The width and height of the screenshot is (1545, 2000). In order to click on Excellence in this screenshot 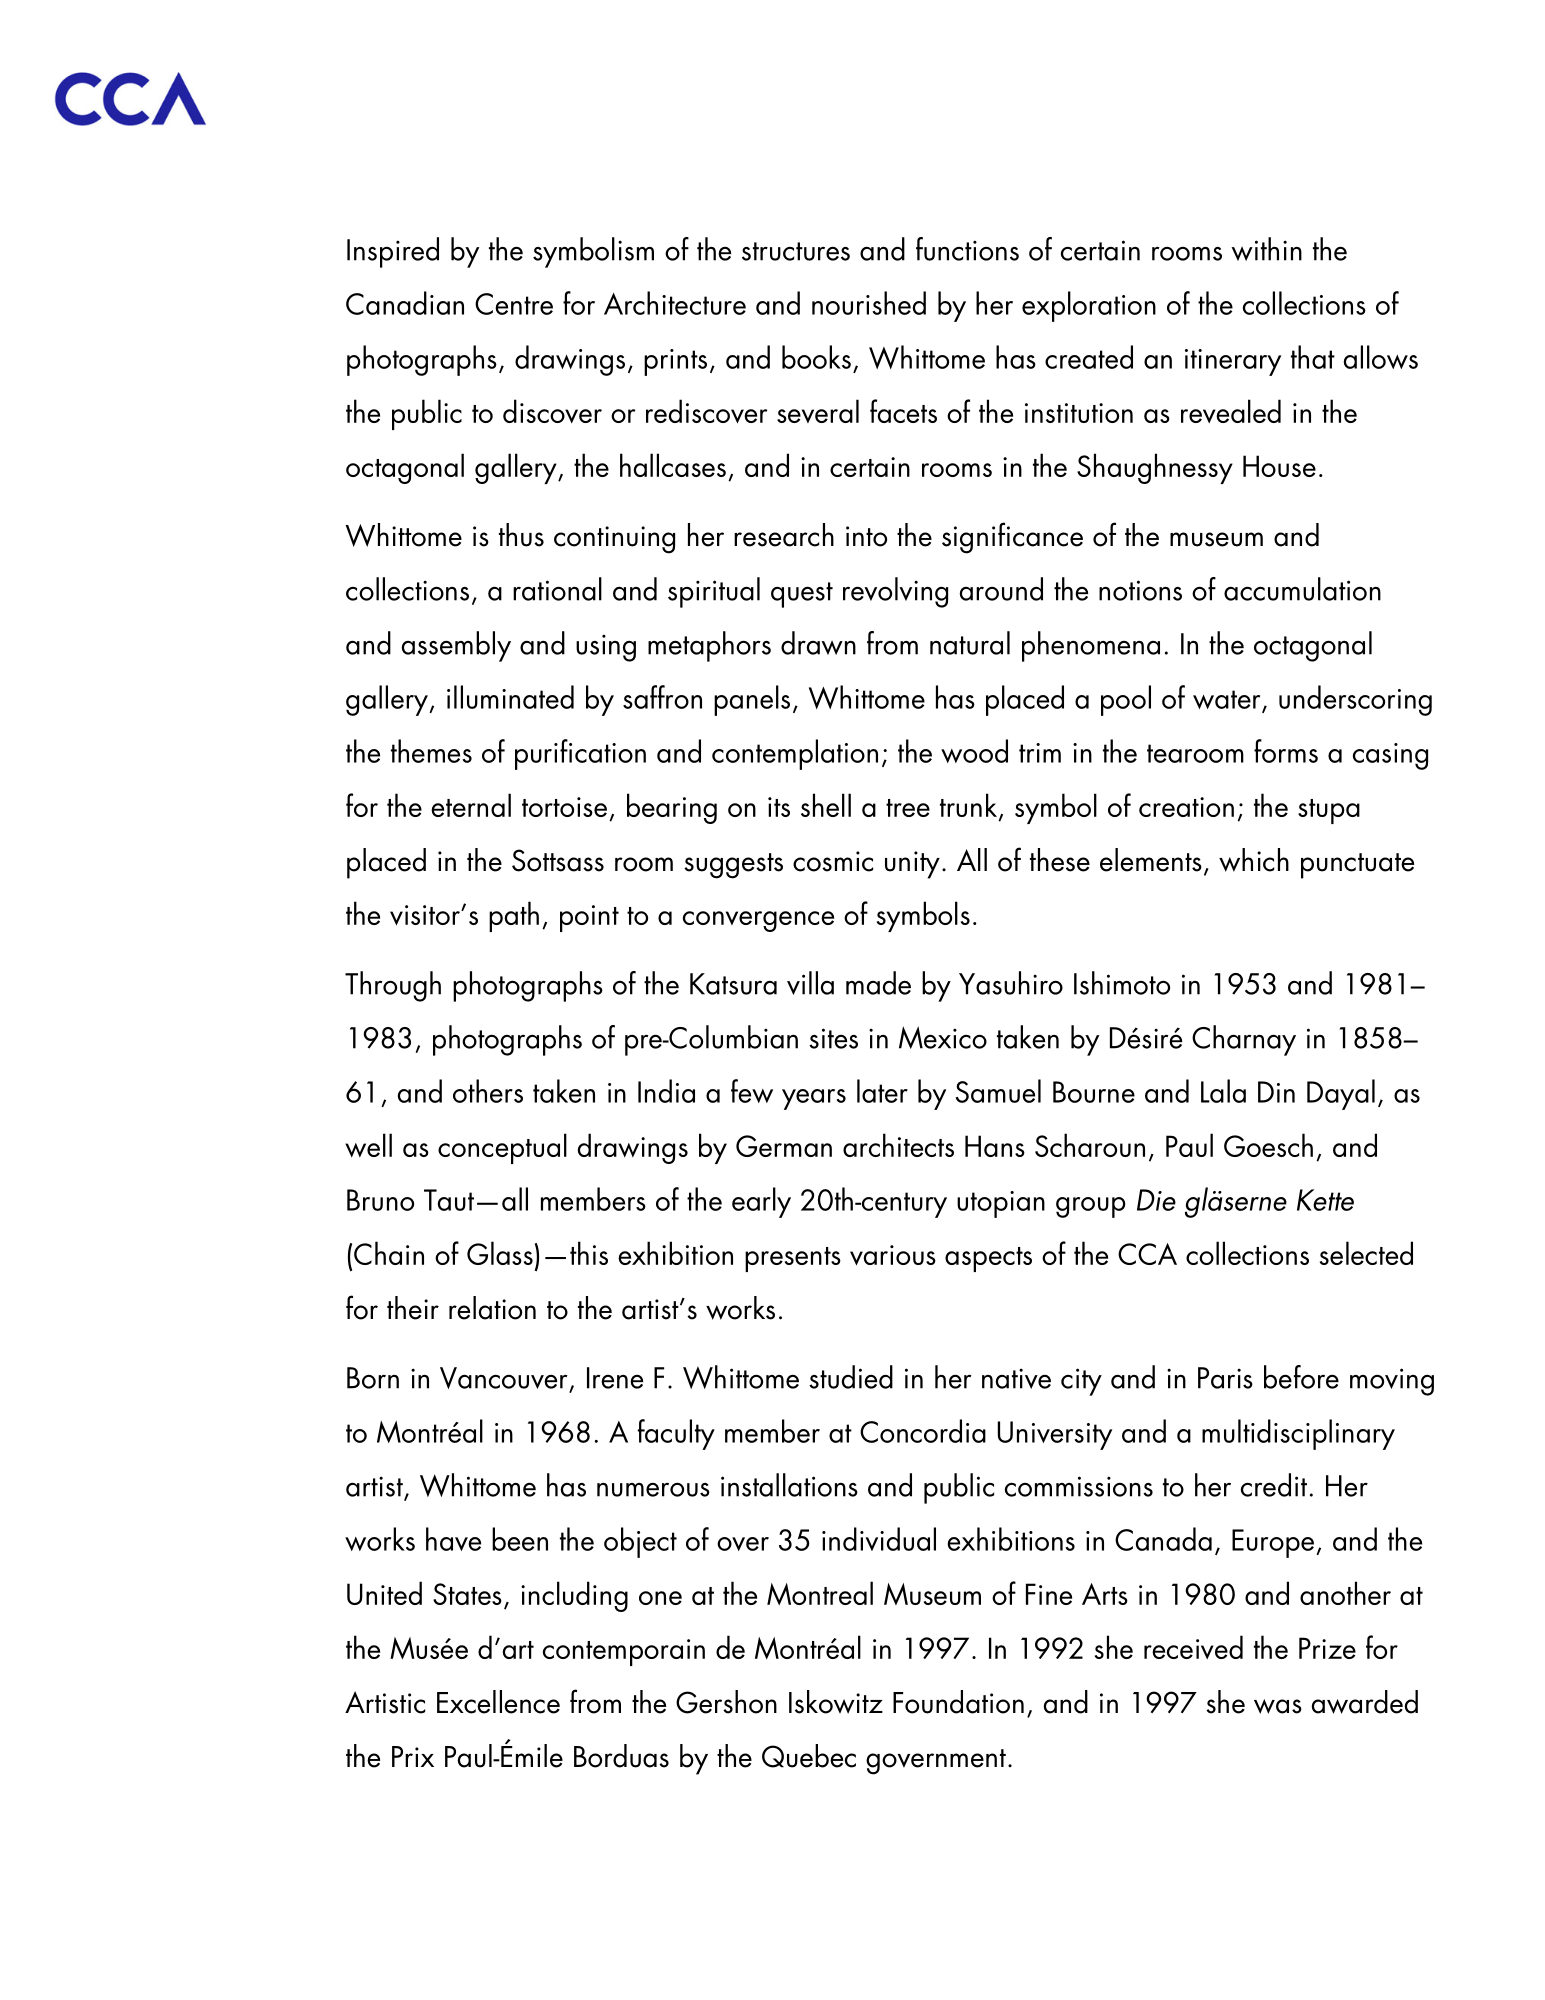, I will do `click(498, 1702)`.
